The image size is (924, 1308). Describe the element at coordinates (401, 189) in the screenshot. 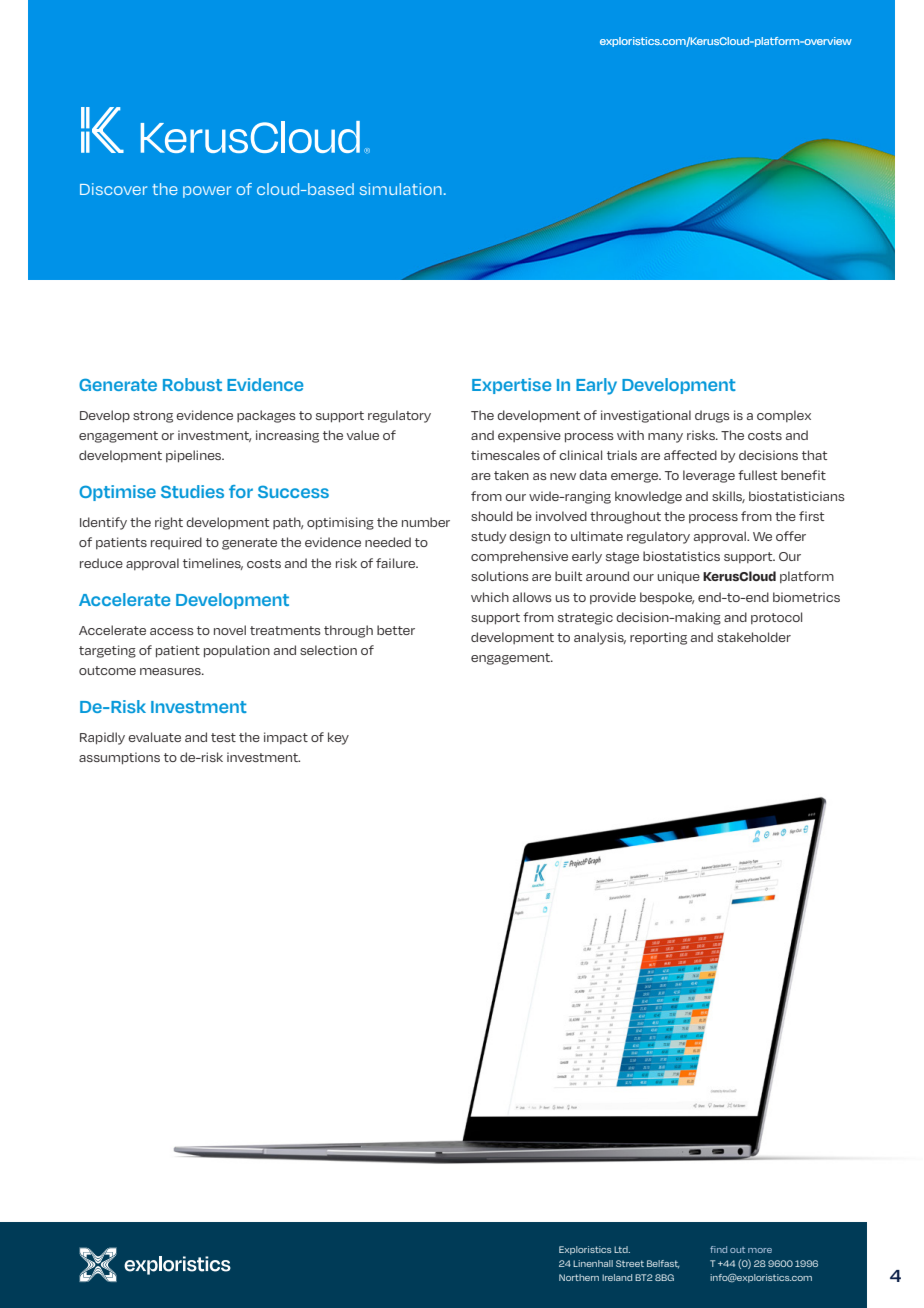

I see `simulation` at that location.
